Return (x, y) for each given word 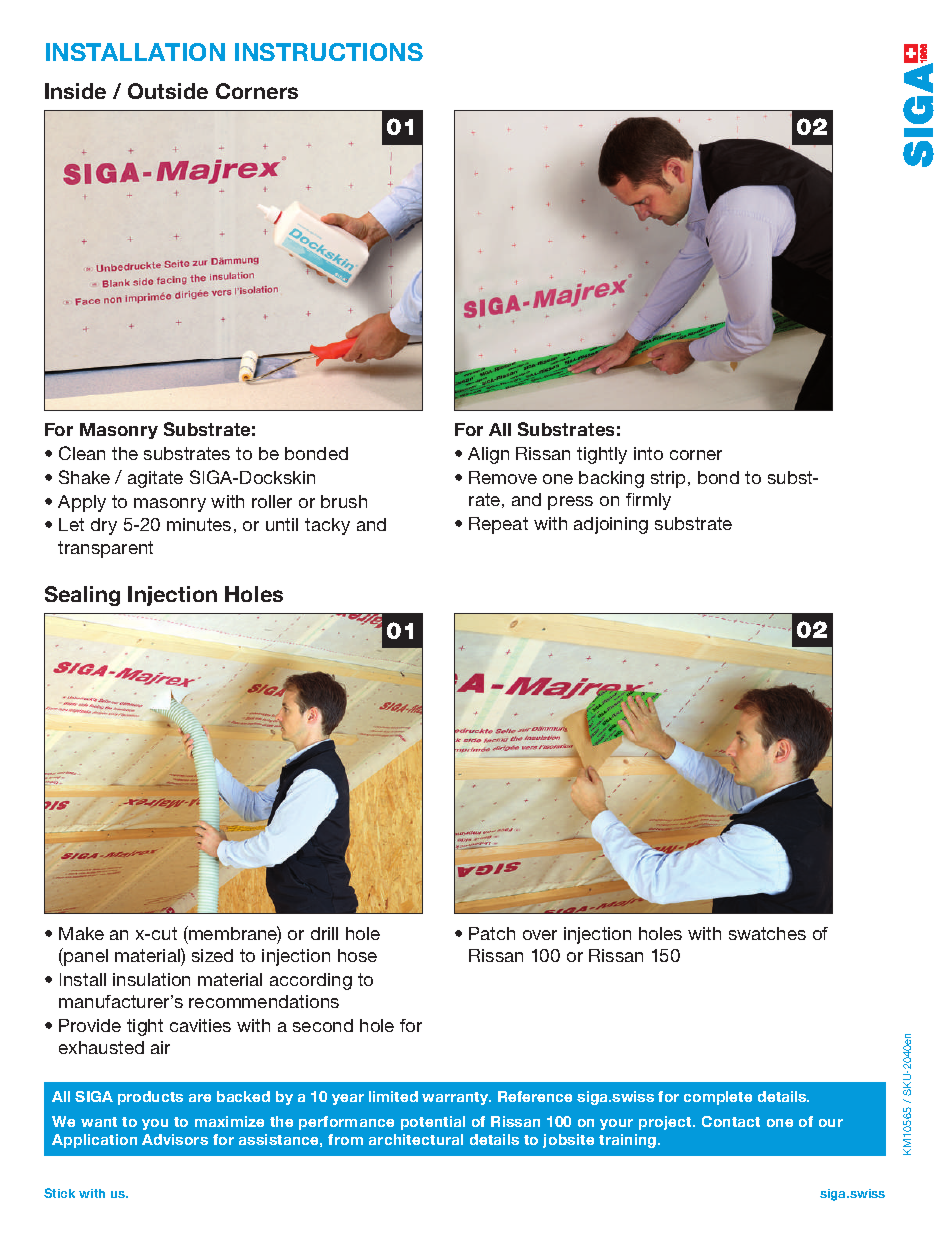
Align (488, 455)
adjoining (611, 525)
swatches (767, 933)
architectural (416, 1139)
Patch (492, 933)
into (648, 453)
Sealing (82, 596)
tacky (327, 526)
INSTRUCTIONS (329, 52)
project (667, 1123)
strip (670, 479)
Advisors (175, 1139)
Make (81, 933)
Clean (82, 453)
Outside (168, 91)
